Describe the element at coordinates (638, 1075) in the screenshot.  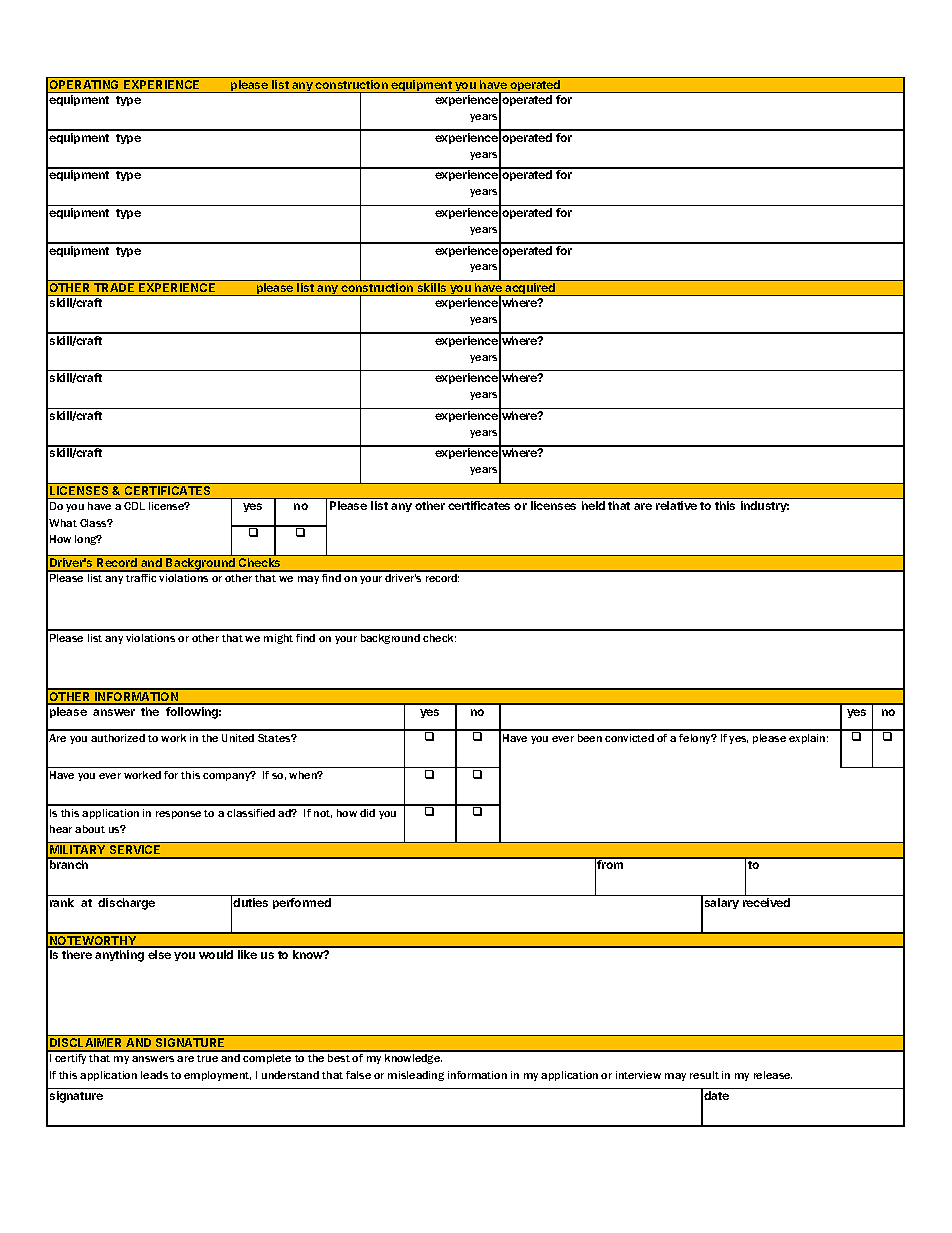
I see `interview` at that location.
